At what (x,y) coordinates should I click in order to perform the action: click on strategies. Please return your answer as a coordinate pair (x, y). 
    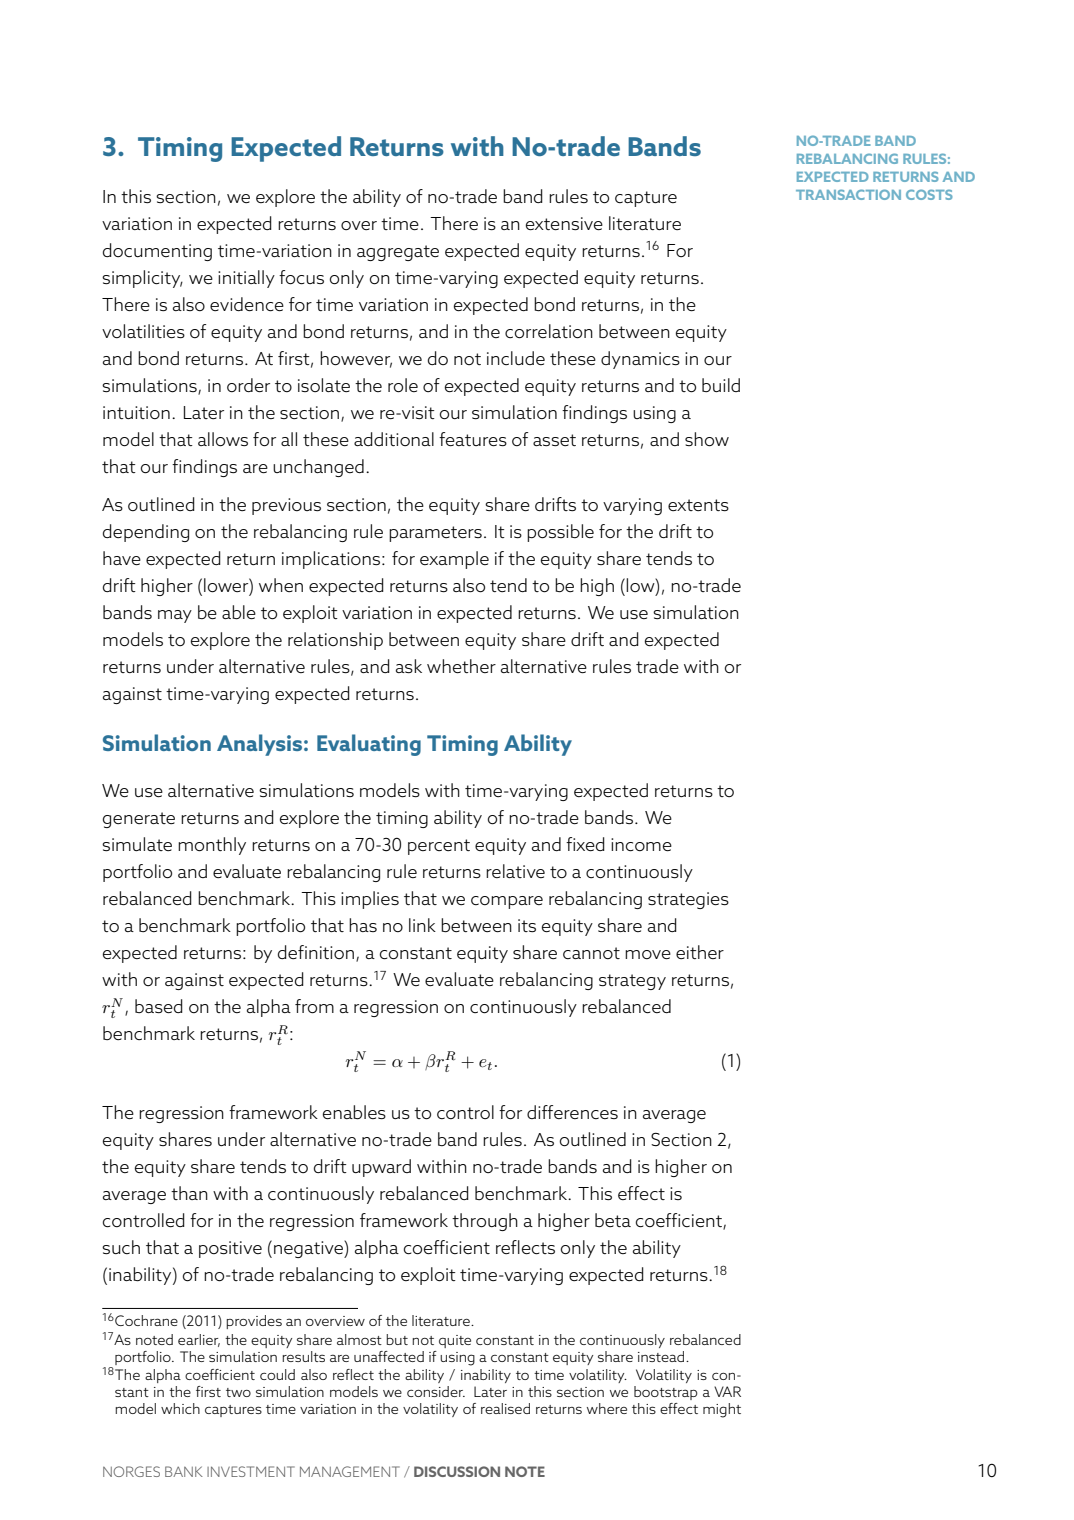
    Looking at the image, I should click on (688, 900).
